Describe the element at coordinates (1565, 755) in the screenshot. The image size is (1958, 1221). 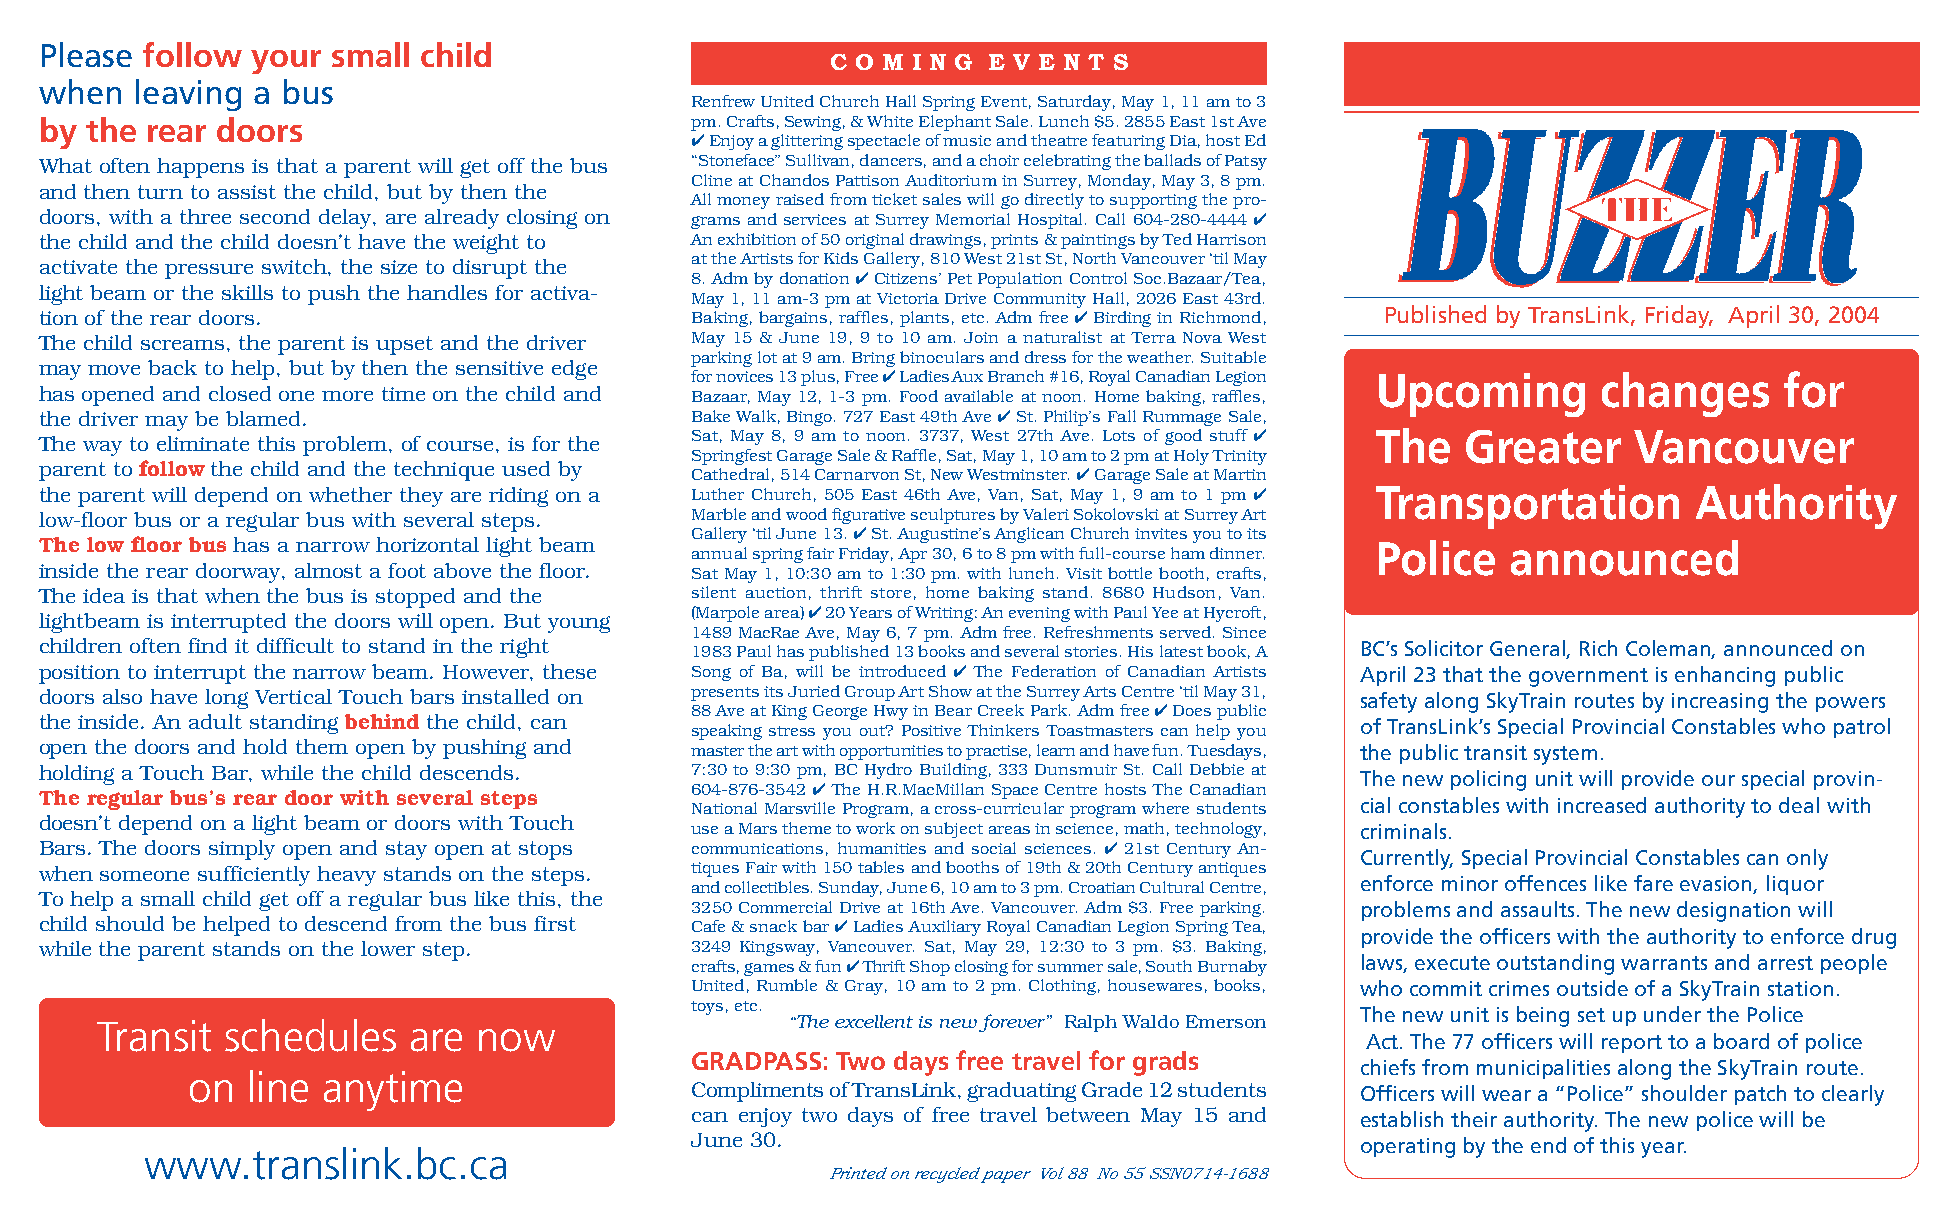
I see `system` at that location.
